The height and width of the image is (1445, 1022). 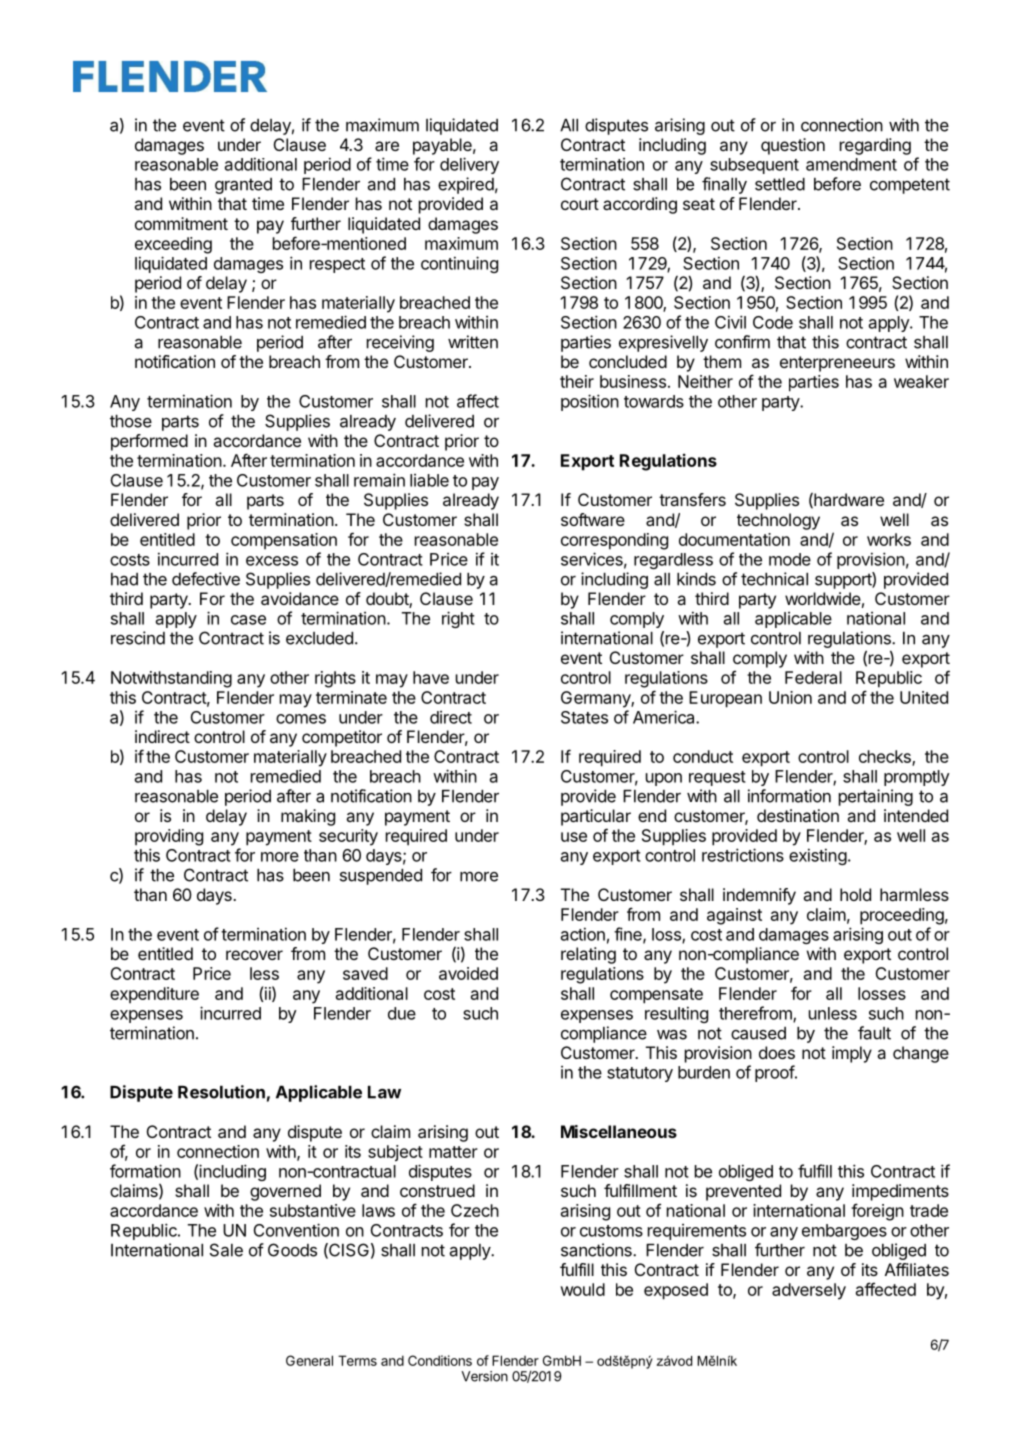 I want to click on granted, so click(x=243, y=186).
